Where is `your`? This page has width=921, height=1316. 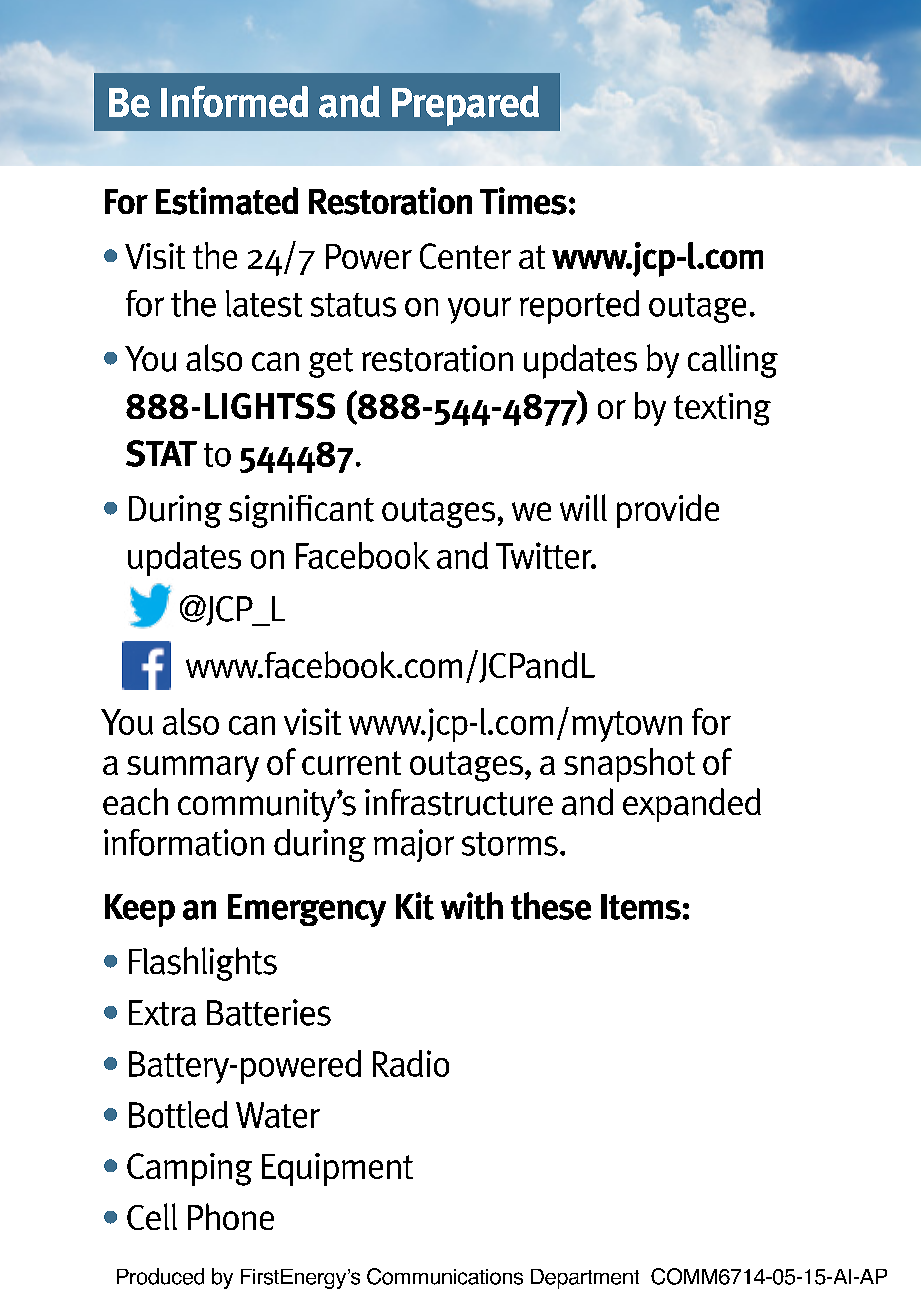
your is located at coordinates (479, 310).
